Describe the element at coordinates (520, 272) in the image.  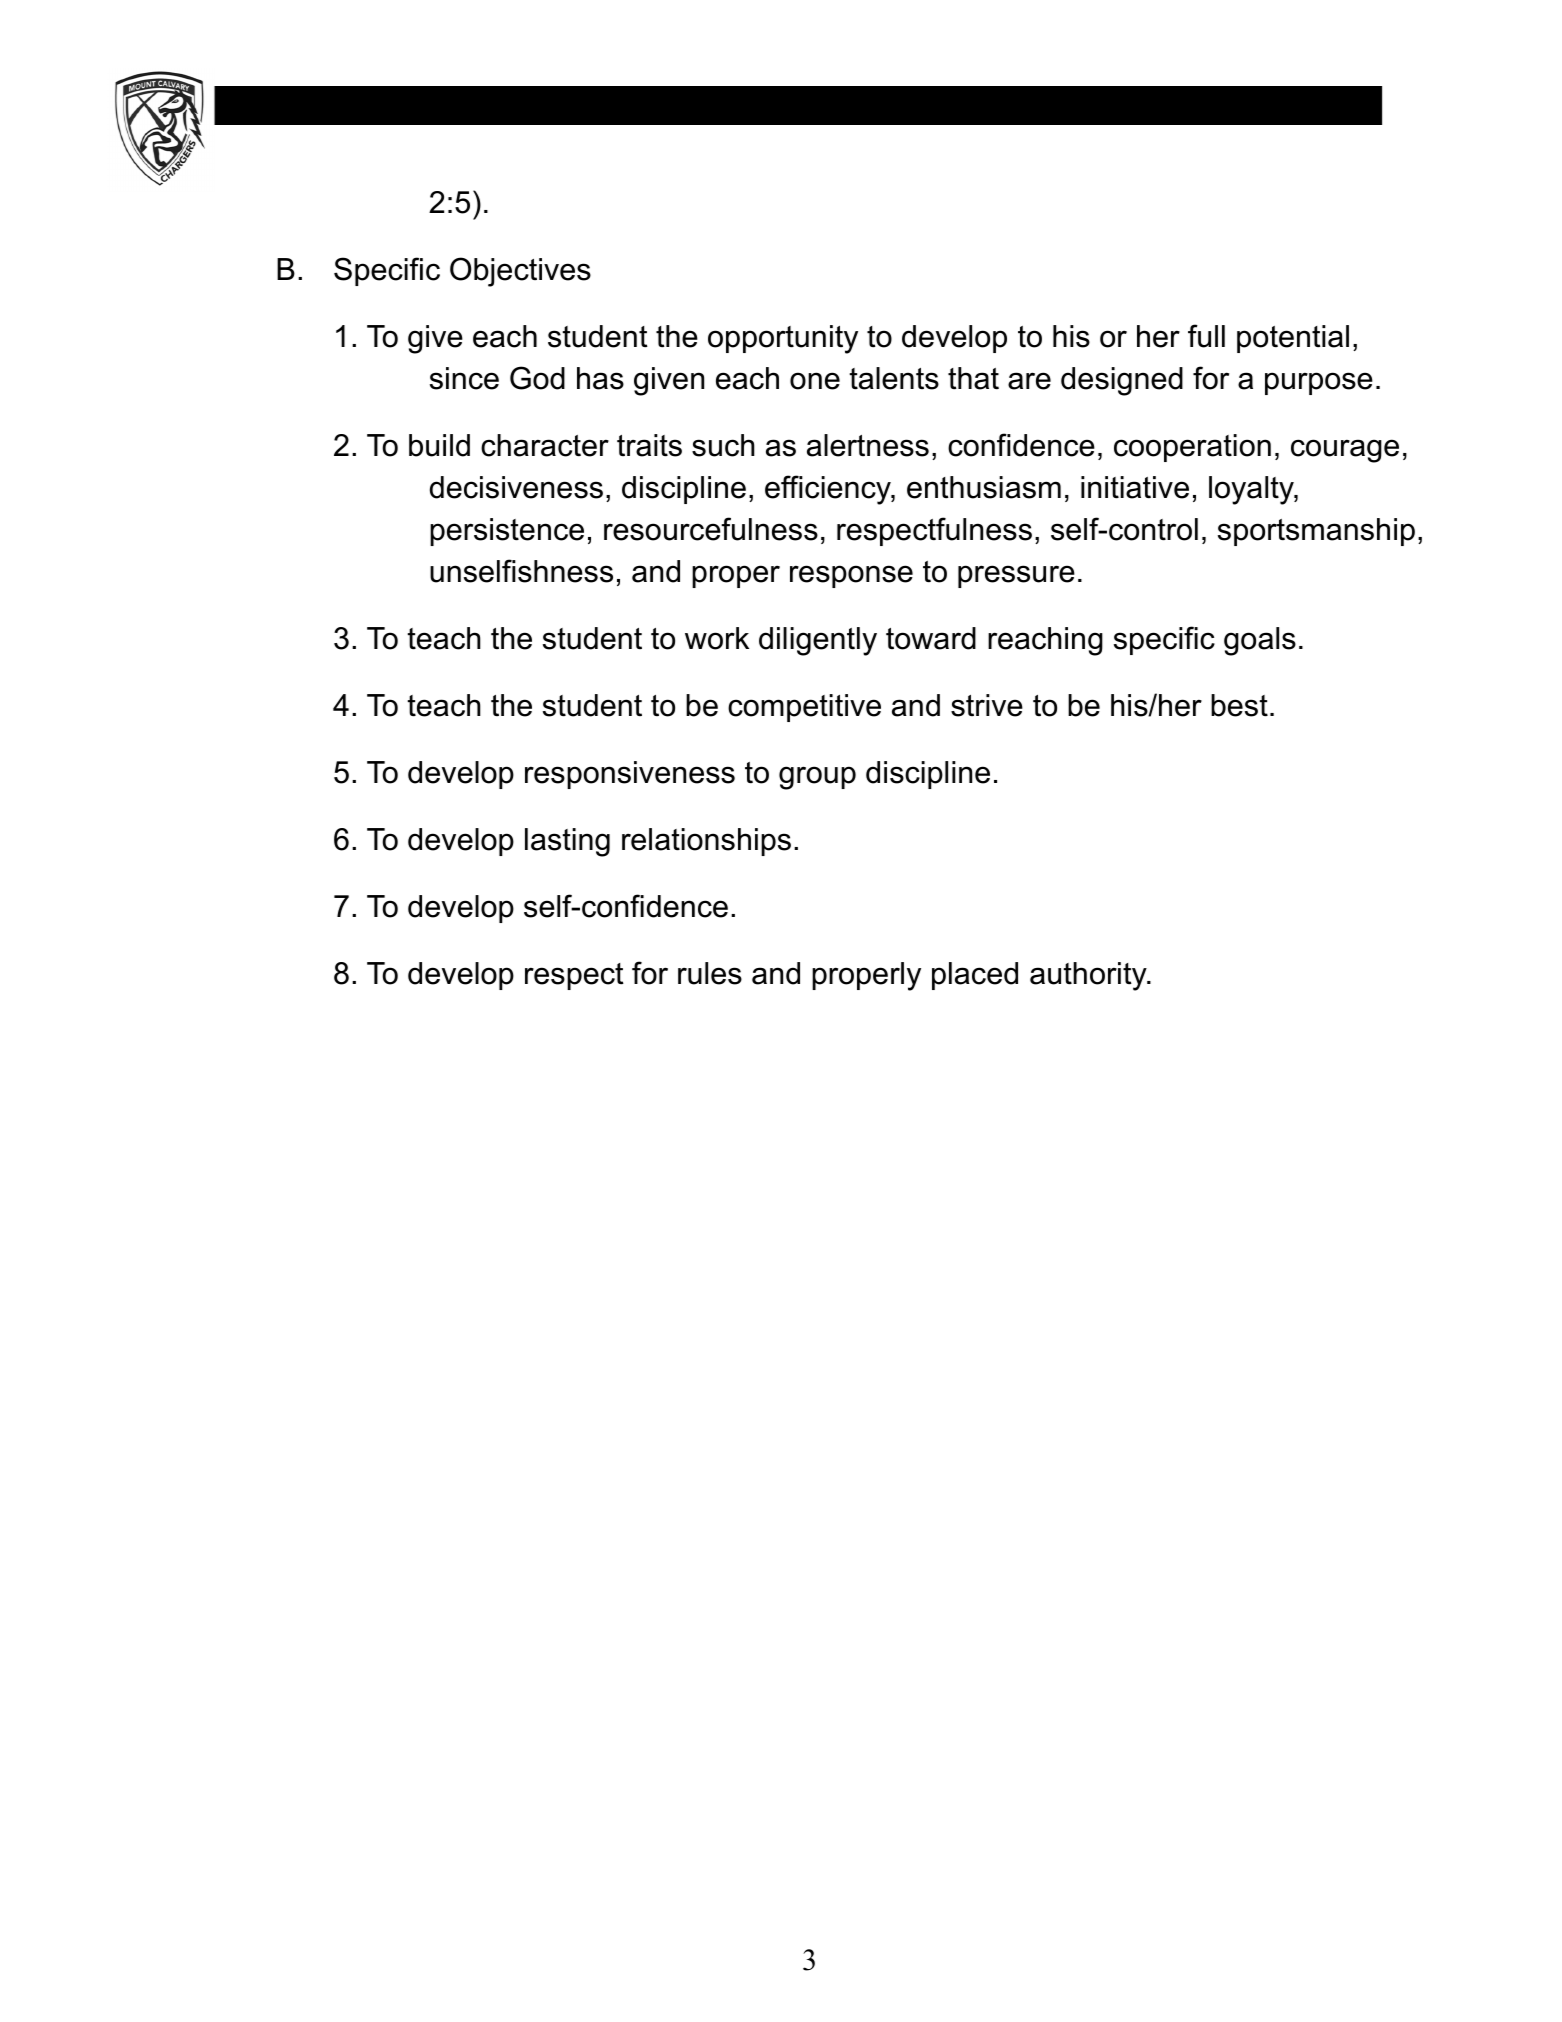
I see `Objectives` at that location.
